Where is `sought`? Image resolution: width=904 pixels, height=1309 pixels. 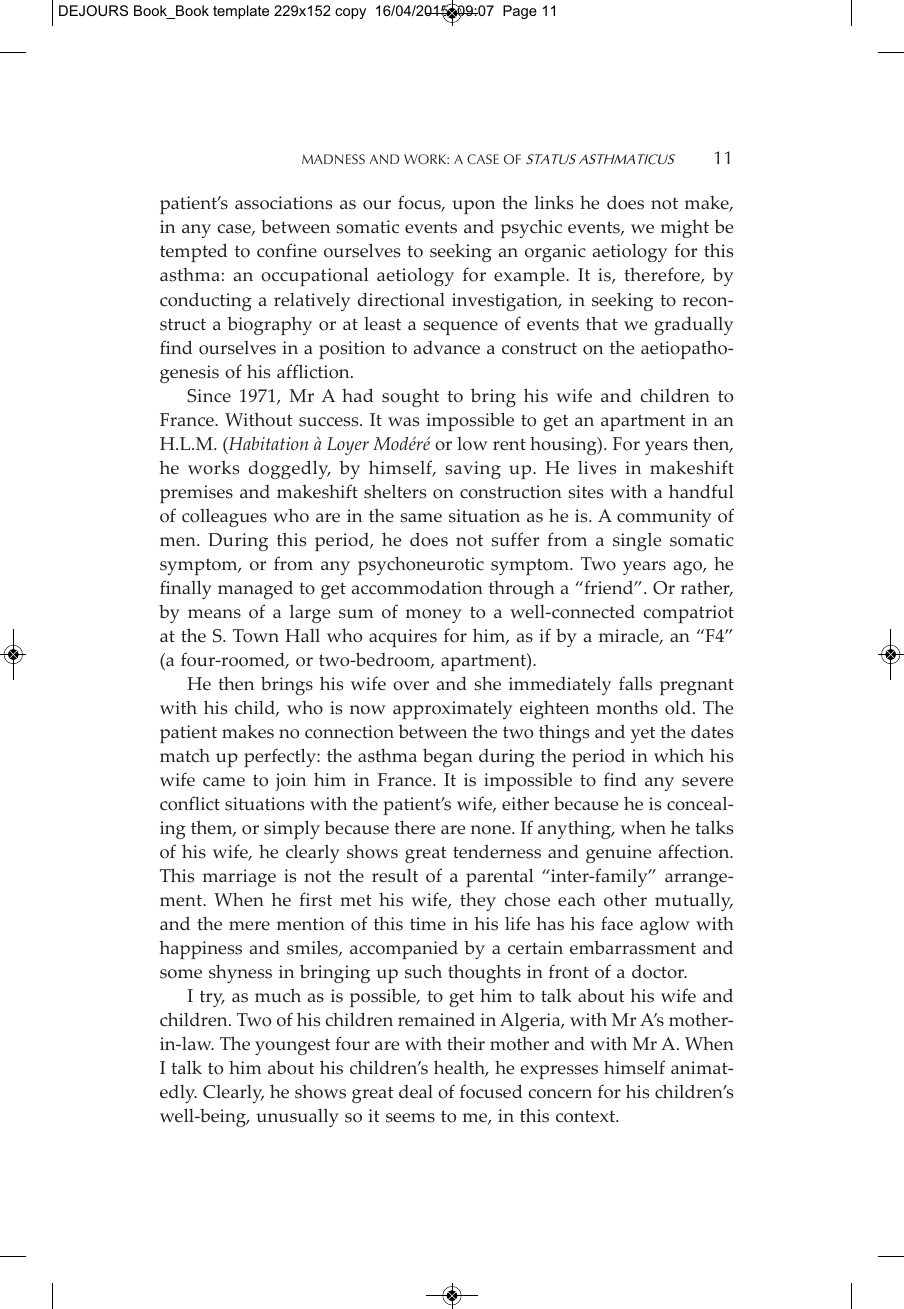
sought is located at coordinates (410, 398).
